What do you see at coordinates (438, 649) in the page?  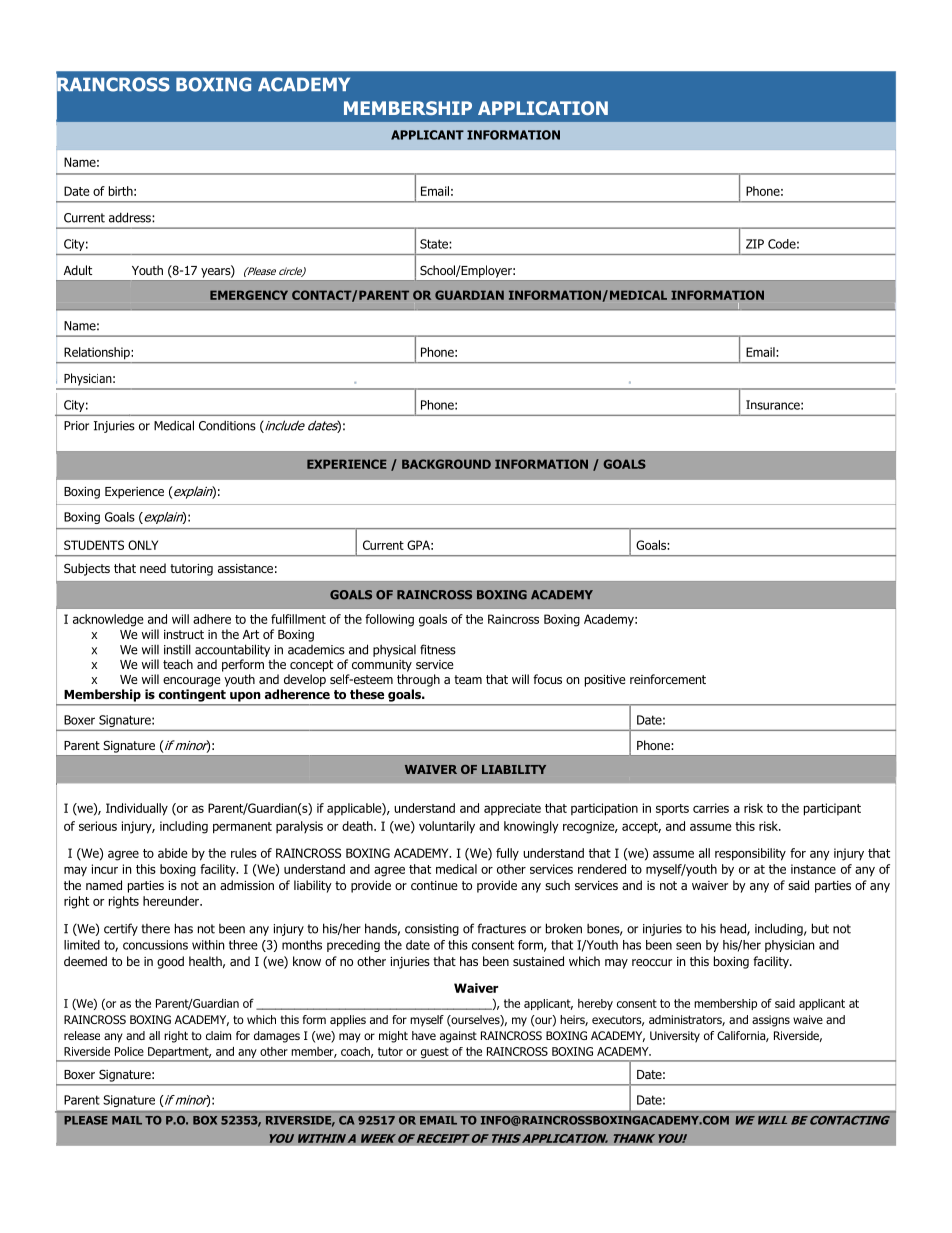 I see `fitness` at bounding box center [438, 649].
